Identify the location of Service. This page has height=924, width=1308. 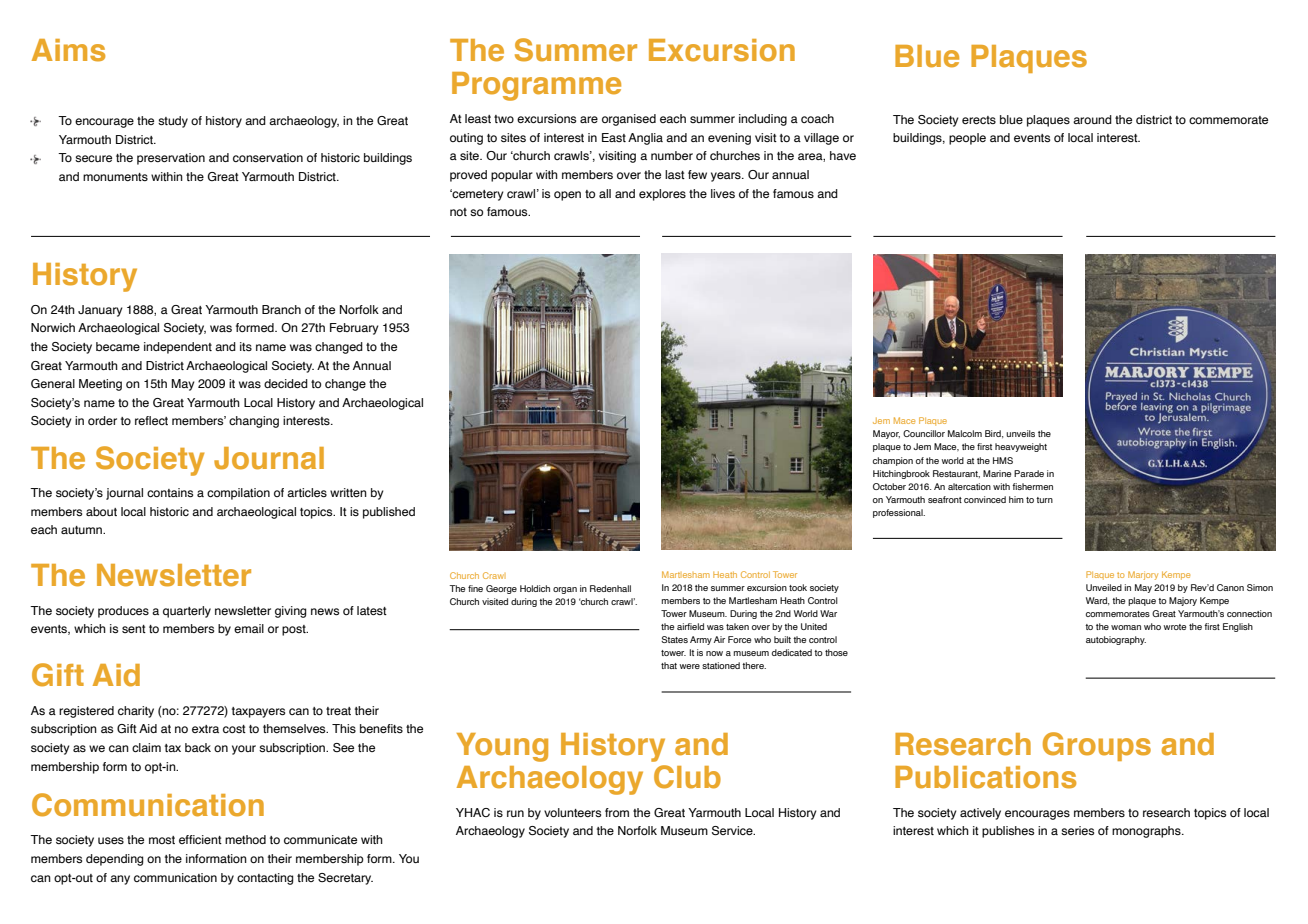
(733, 830).
